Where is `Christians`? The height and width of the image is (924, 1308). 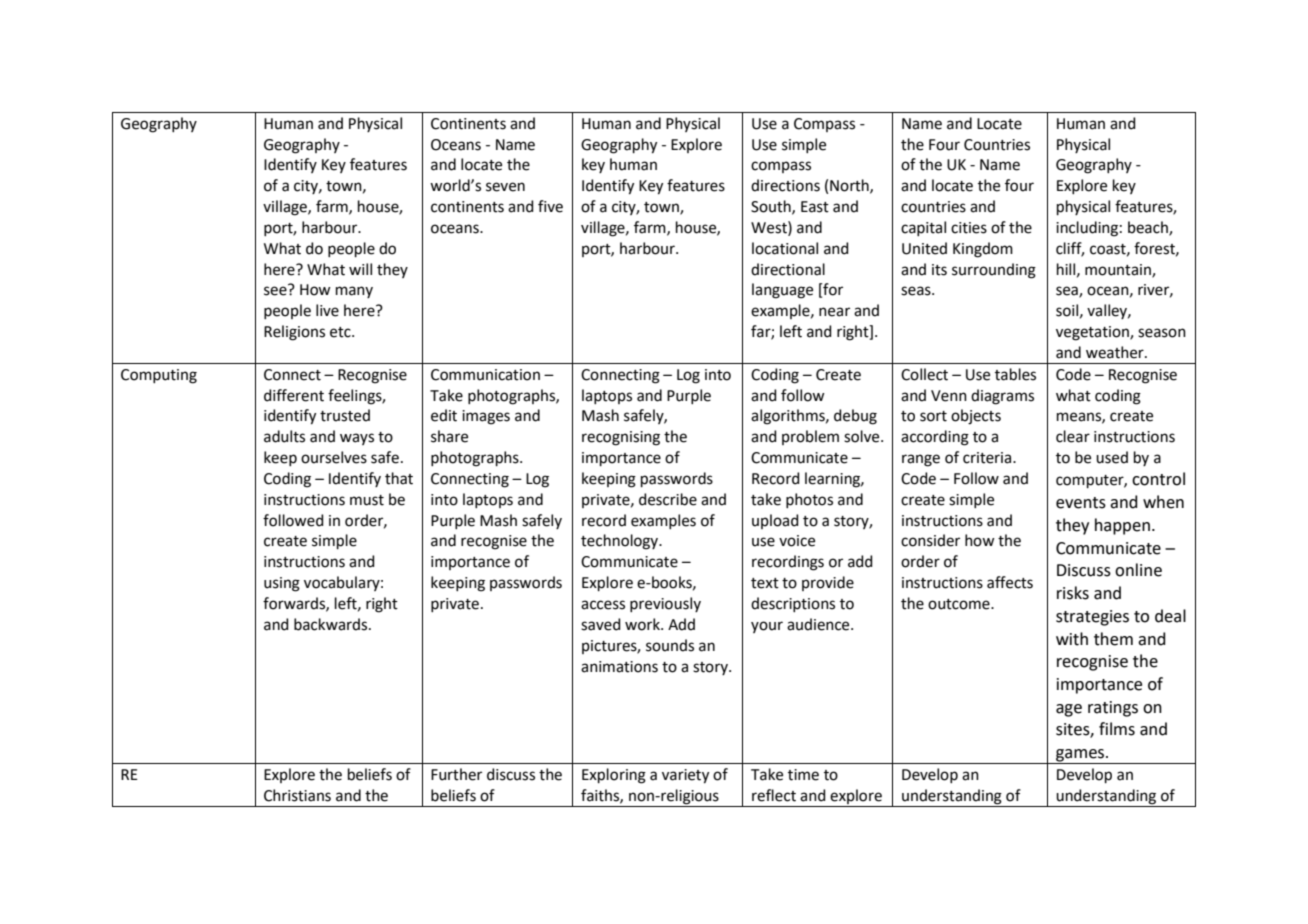 Christians is located at coordinates (297, 795).
